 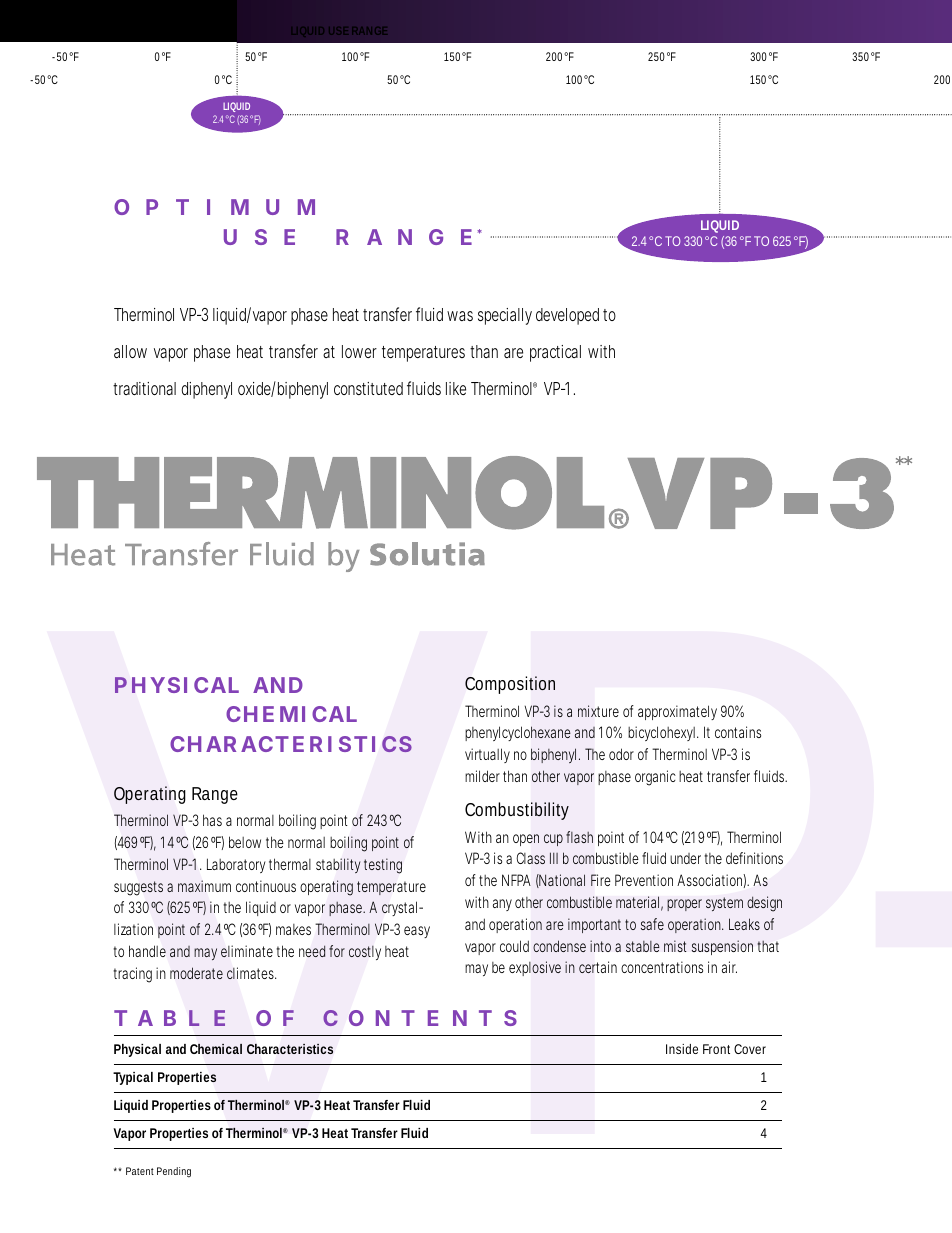 What do you see at coordinates (460, 316) in the image?
I see `was` at bounding box center [460, 316].
